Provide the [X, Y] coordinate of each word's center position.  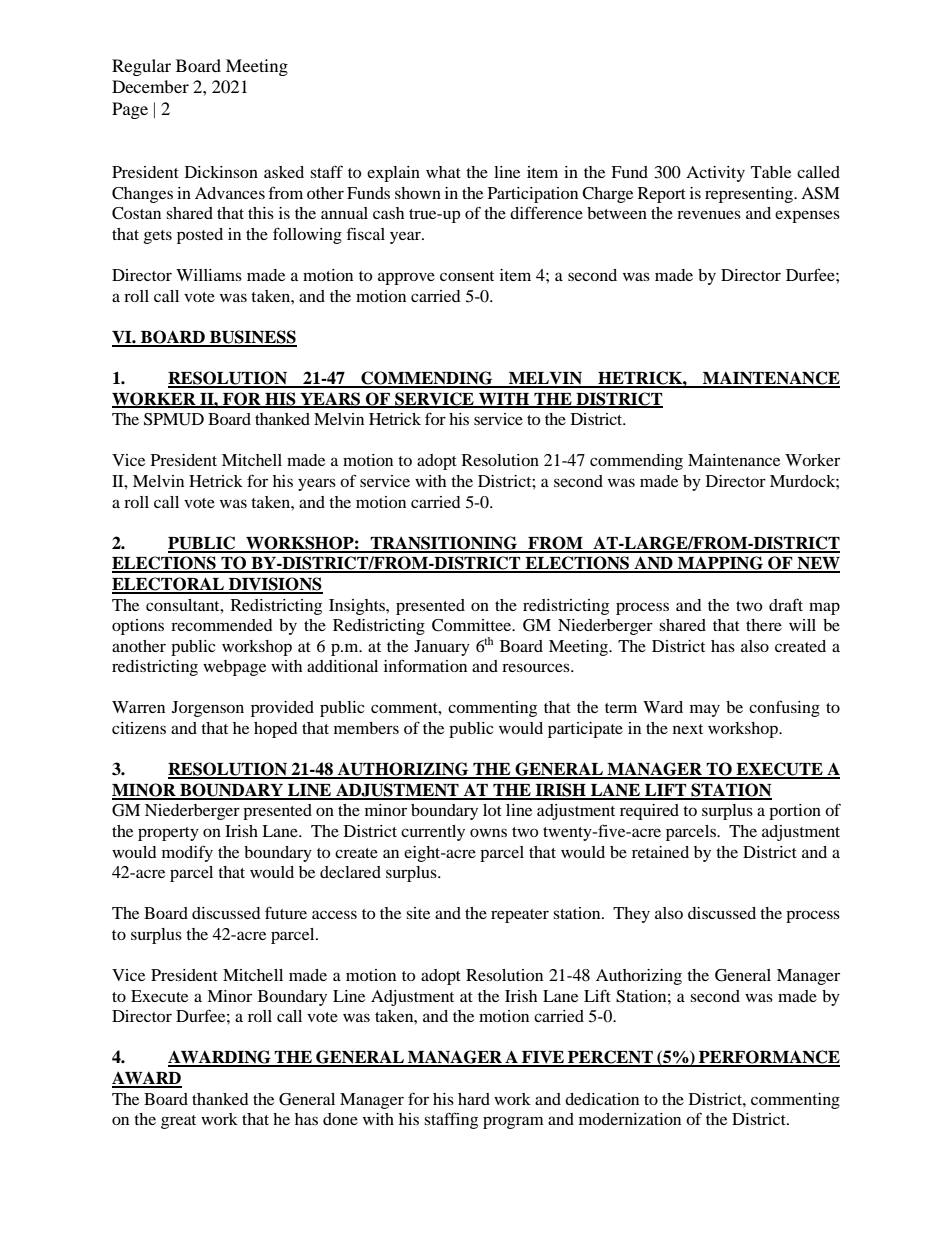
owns [488, 832]
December [150, 86]
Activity [715, 174]
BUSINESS [252, 338]
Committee [473, 625]
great [178, 1122]
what [443, 172]
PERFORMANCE [768, 1058]
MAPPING [720, 564]
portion [795, 812]
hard [474, 1099]
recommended [222, 625]
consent [467, 276]
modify [187, 853]
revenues [709, 214]
